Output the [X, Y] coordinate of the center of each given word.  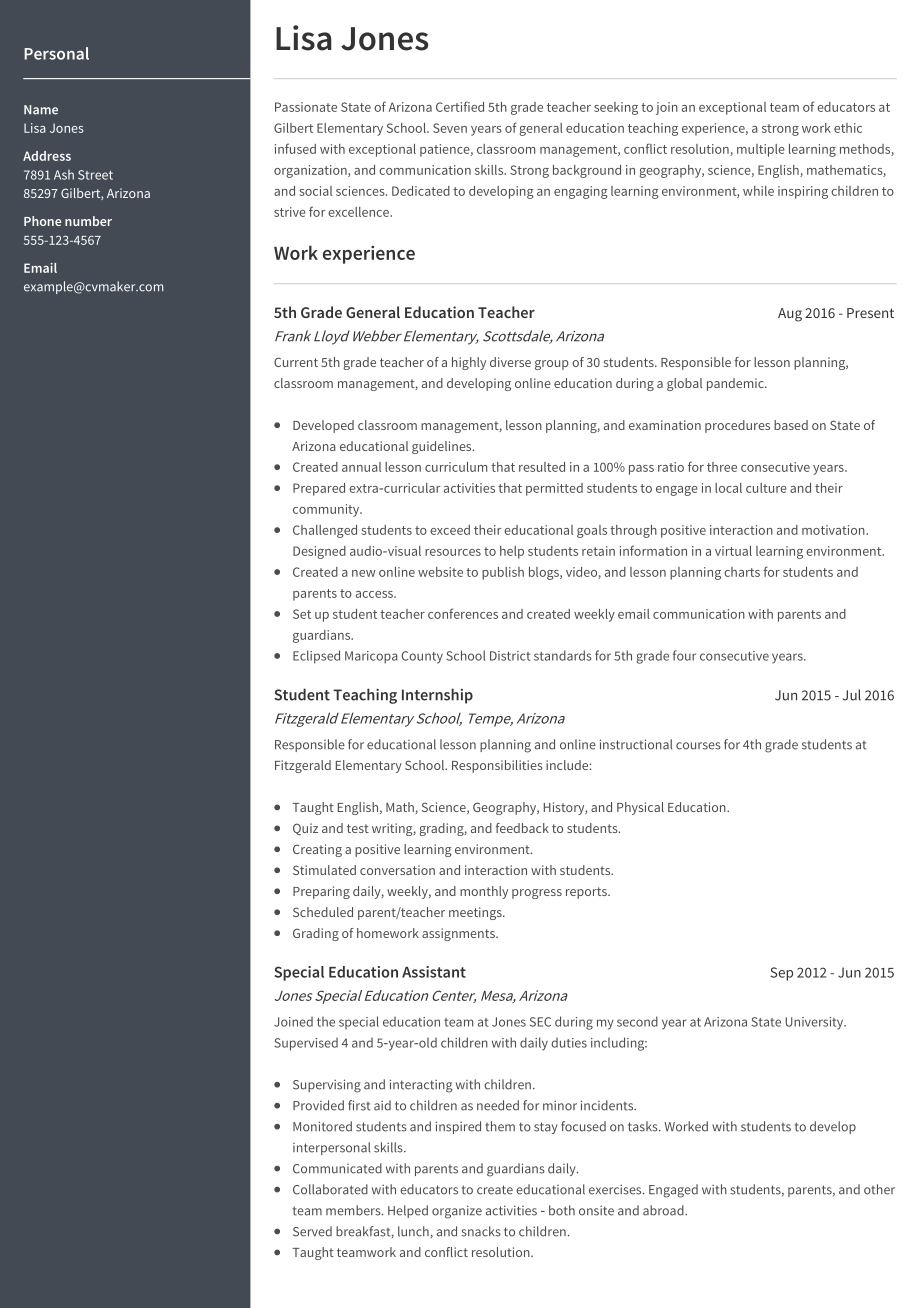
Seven [450, 128]
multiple [761, 150]
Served [312, 1231]
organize [457, 1212]
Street [95, 175]
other [879, 1189]
